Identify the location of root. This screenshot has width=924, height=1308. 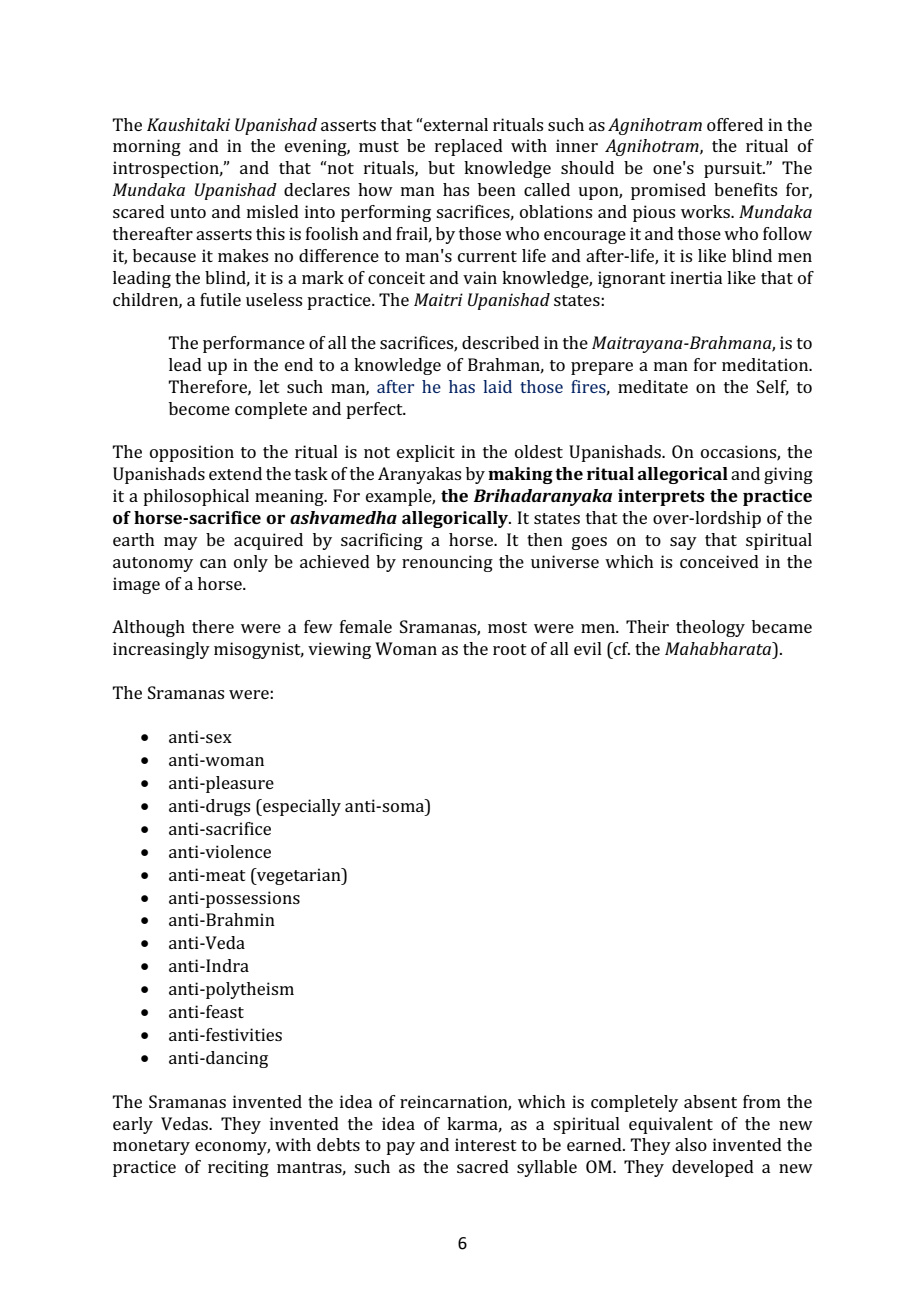
(510, 649).
